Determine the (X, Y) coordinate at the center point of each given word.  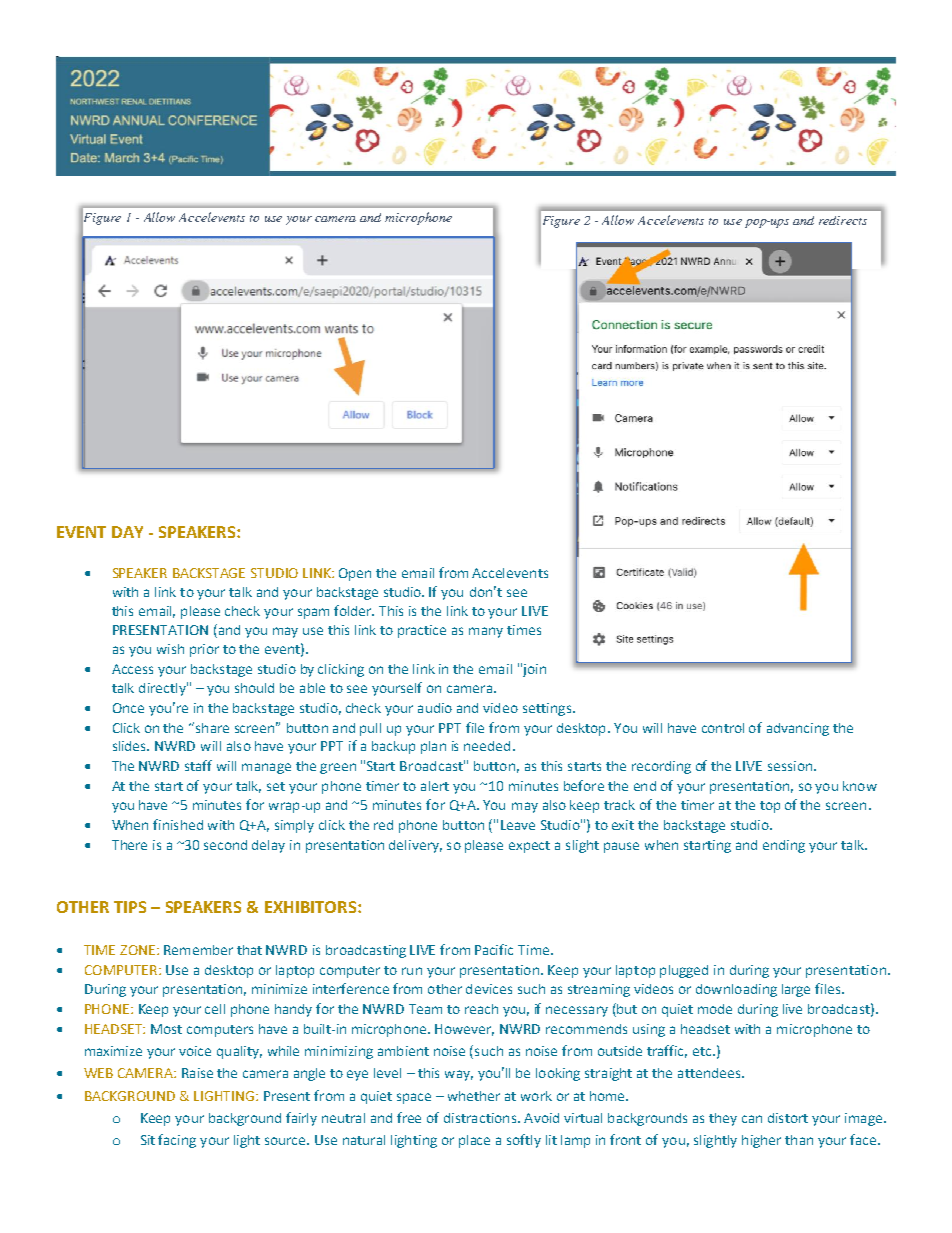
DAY (127, 532)
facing (177, 1141)
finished (178, 824)
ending (784, 846)
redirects (843, 220)
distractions (481, 1118)
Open (355, 574)
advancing (798, 729)
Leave (518, 825)
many (486, 632)
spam (313, 613)
